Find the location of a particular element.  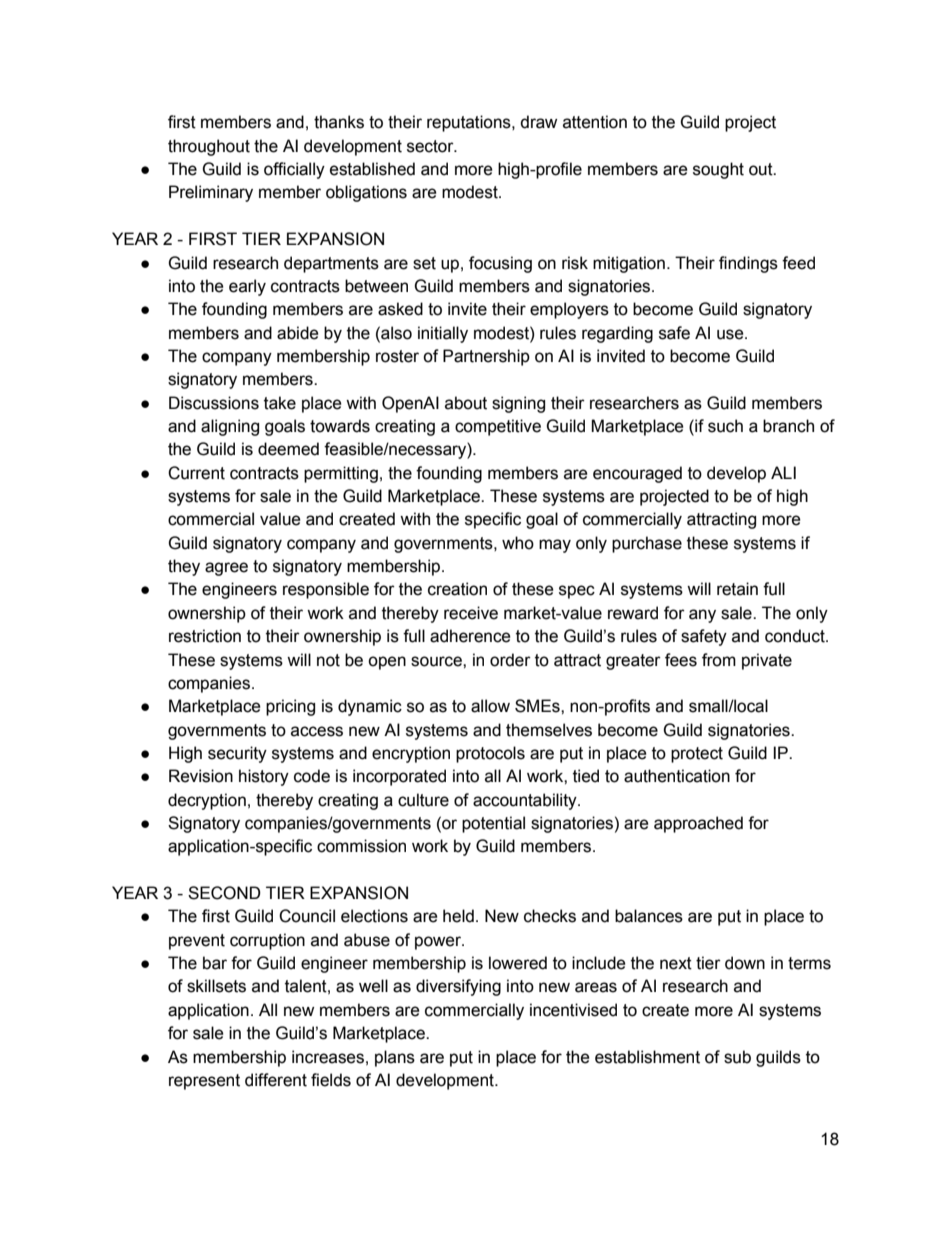

decryption is located at coordinates (207, 801).
